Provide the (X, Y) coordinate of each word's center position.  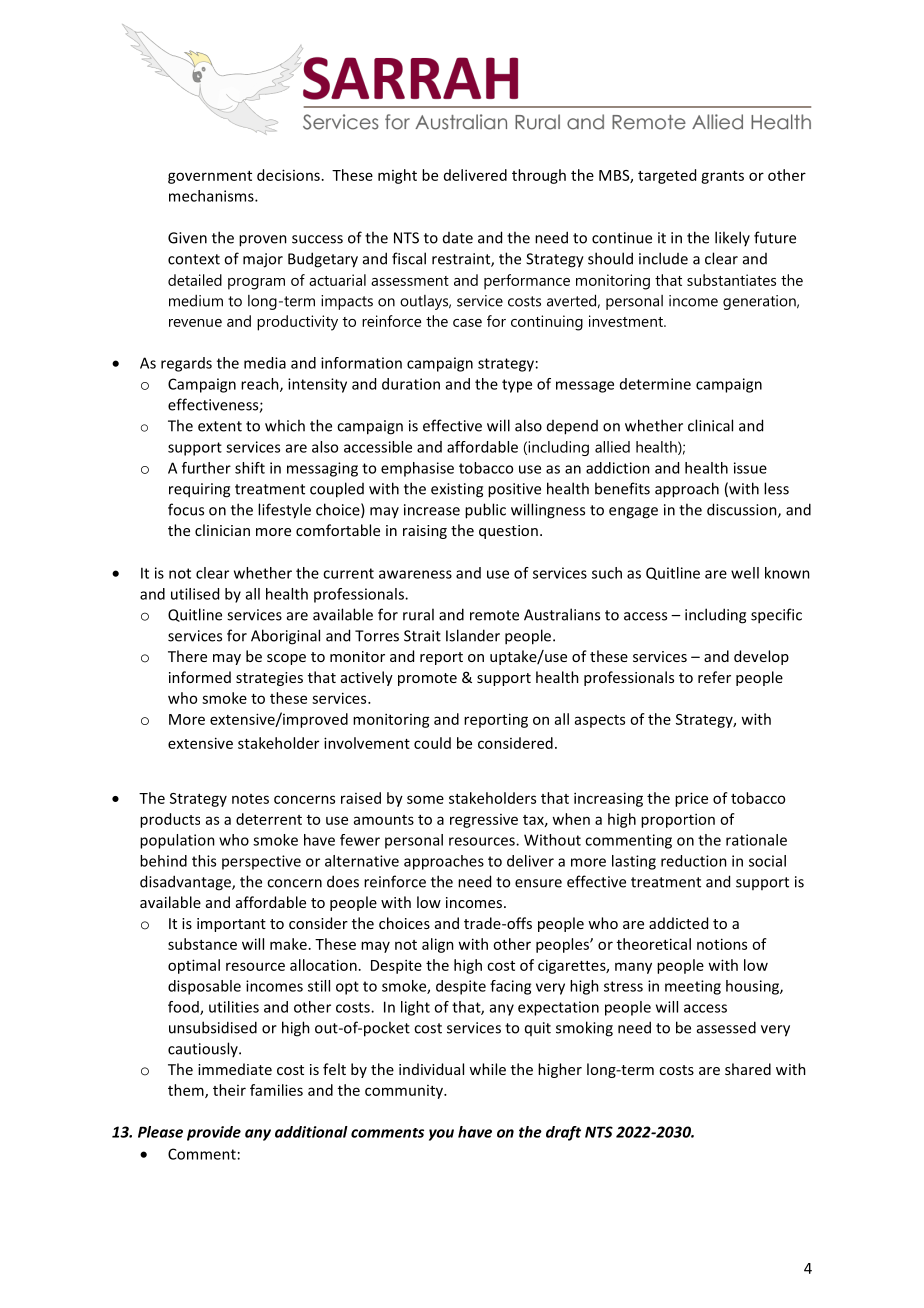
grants (722, 177)
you (441, 1135)
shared (748, 1069)
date (458, 238)
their (229, 1090)
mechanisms (212, 196)
